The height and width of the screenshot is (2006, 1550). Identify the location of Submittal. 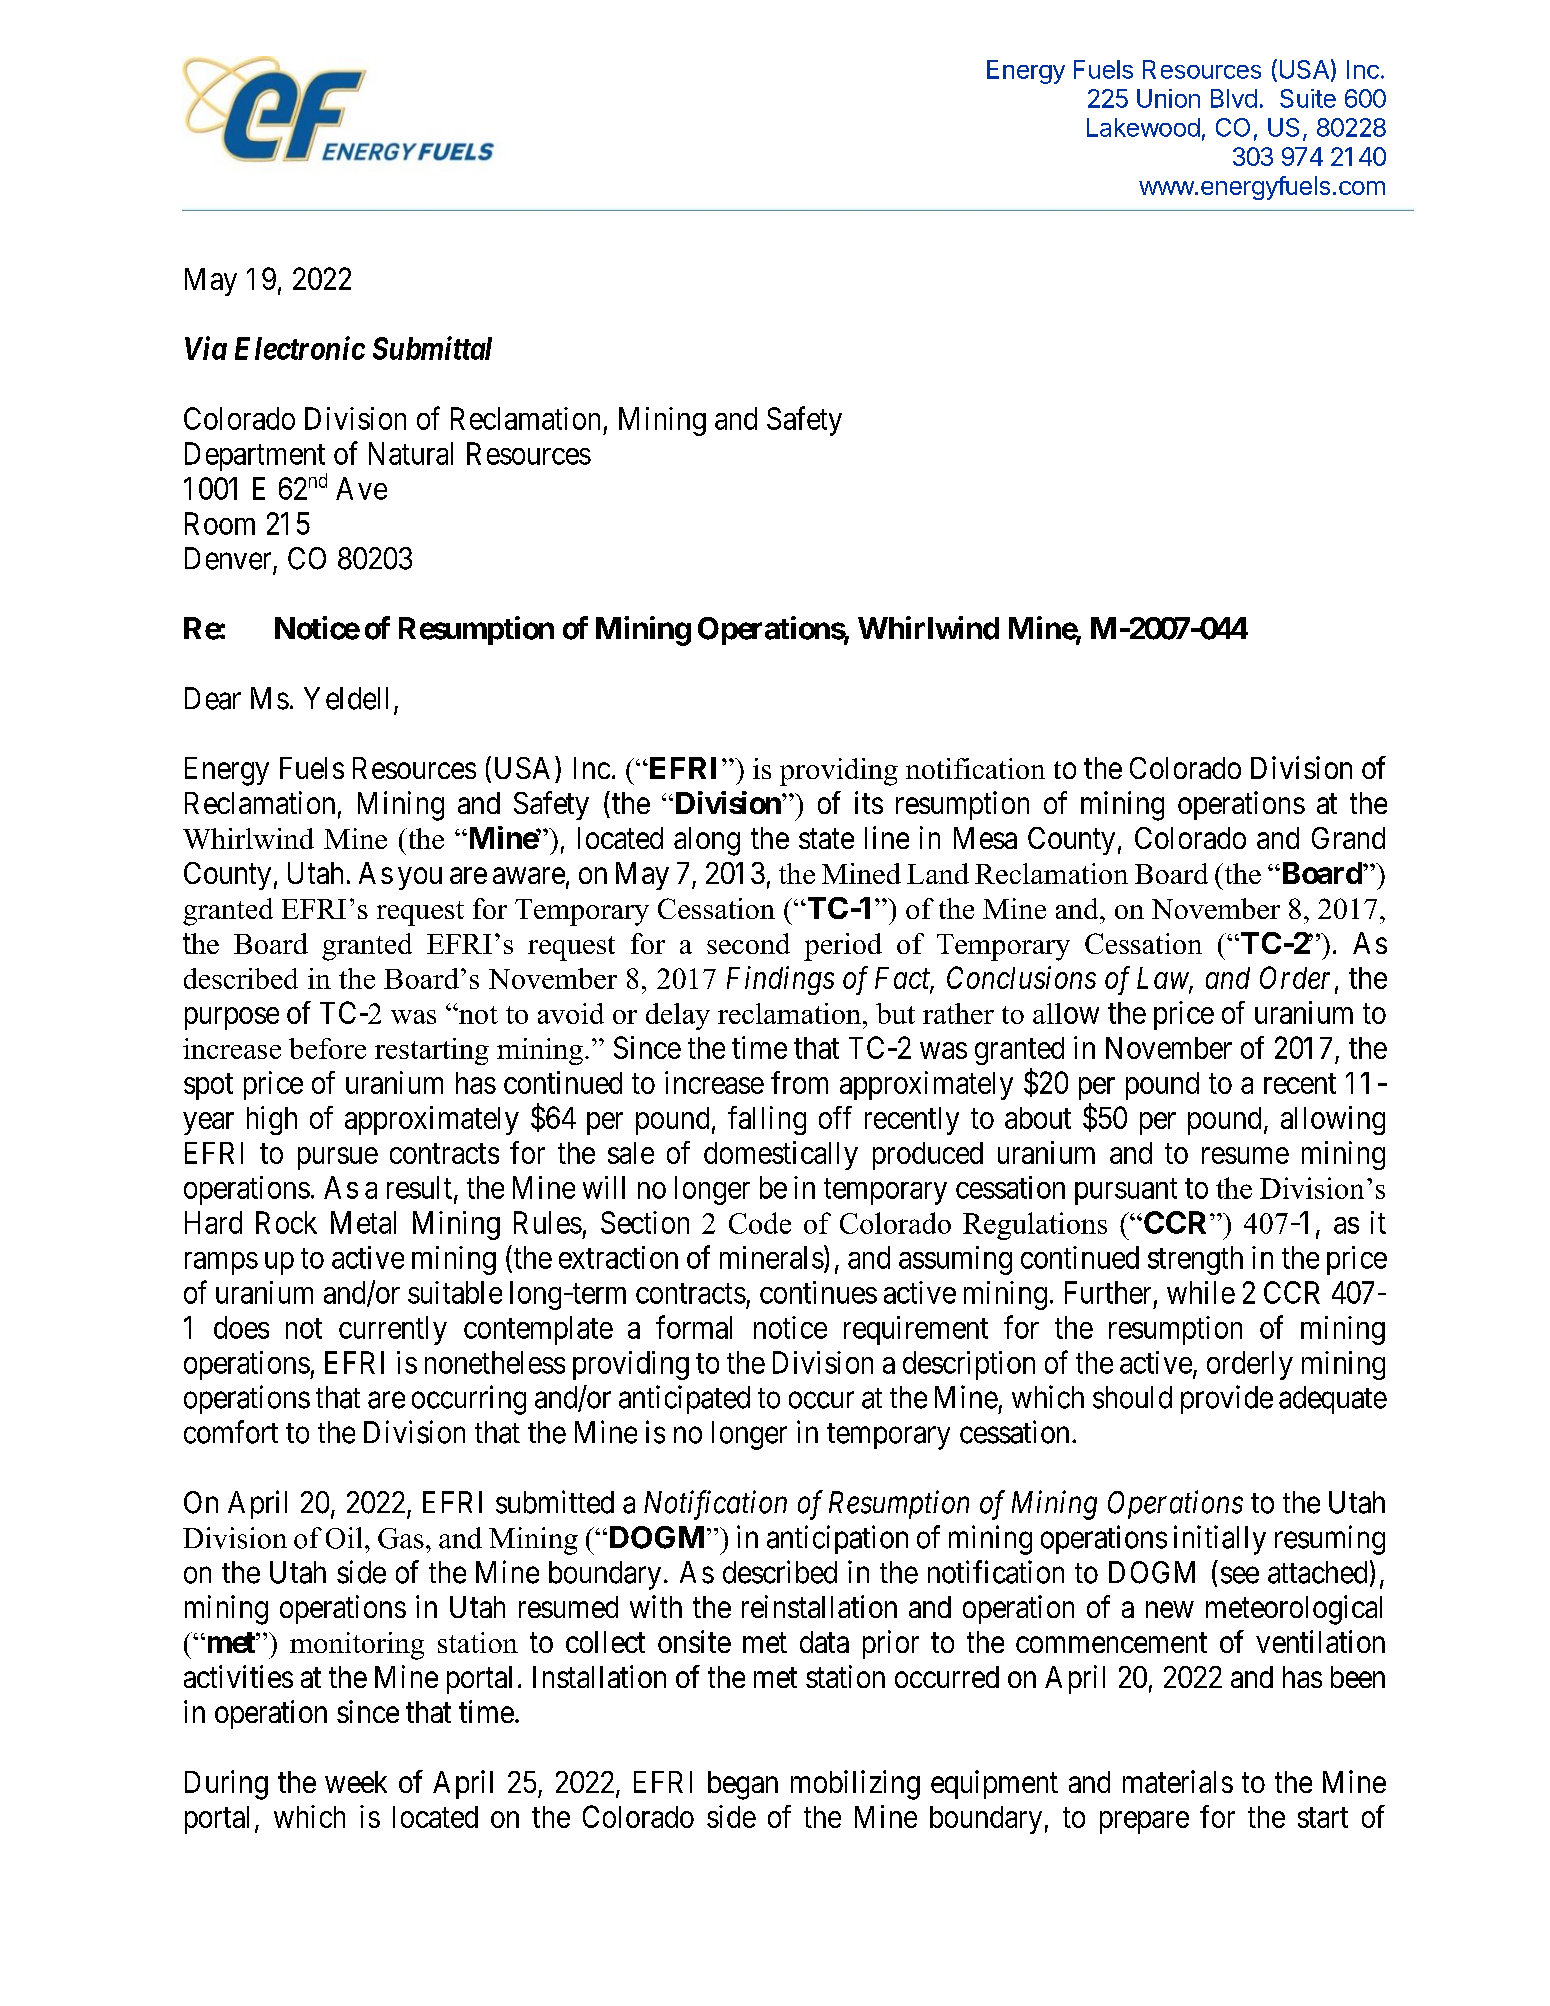
(432, 348).
